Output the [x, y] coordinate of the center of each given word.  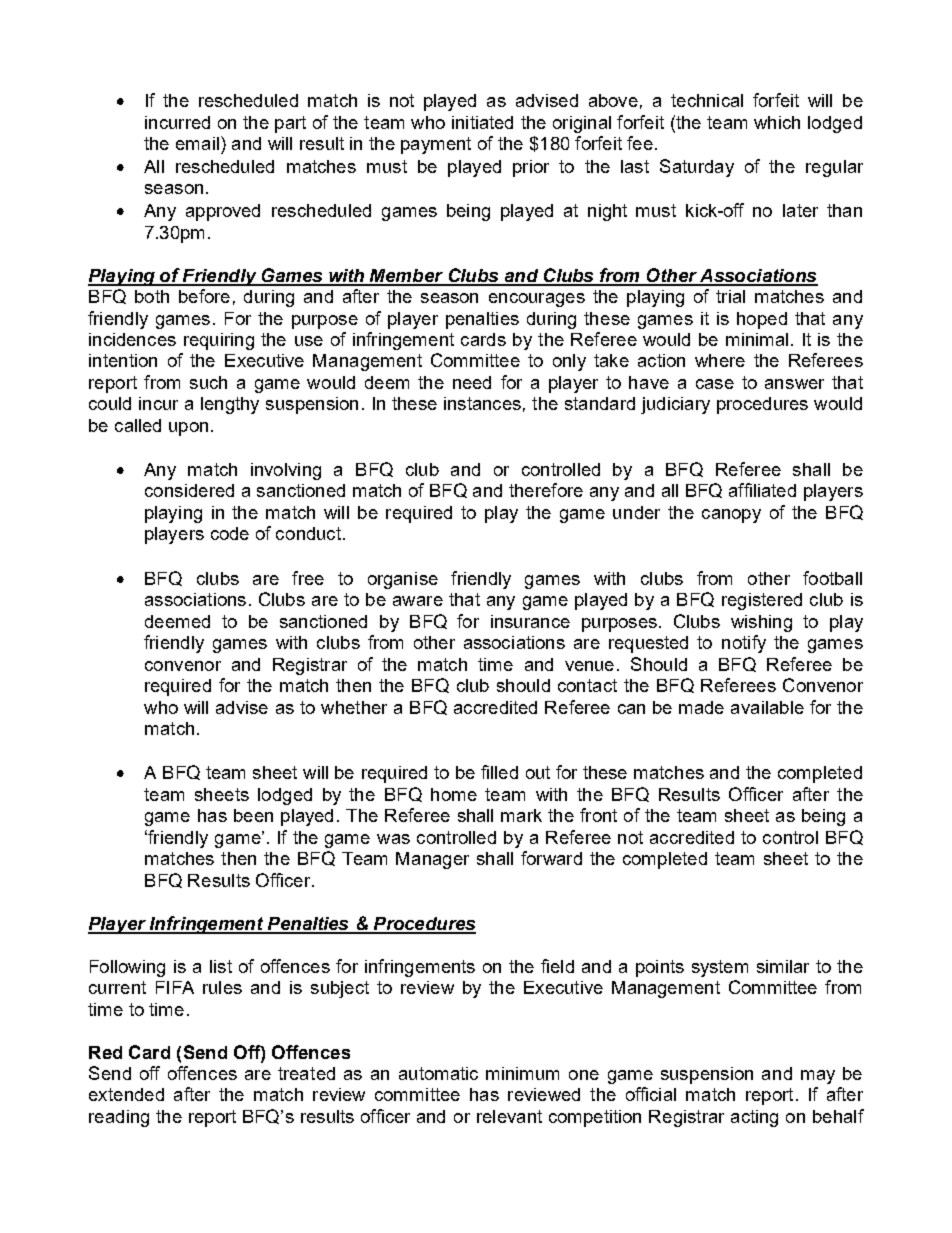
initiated [482, 122]
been [253, 815]
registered [762, 601]
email [197, 143]
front [598, 815]
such [208, 382]
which [777, 122]
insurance [530, 621]
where [720, 360]
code [230, 533]
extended [126, 1094]
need [472, 382]
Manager [432, 860]
